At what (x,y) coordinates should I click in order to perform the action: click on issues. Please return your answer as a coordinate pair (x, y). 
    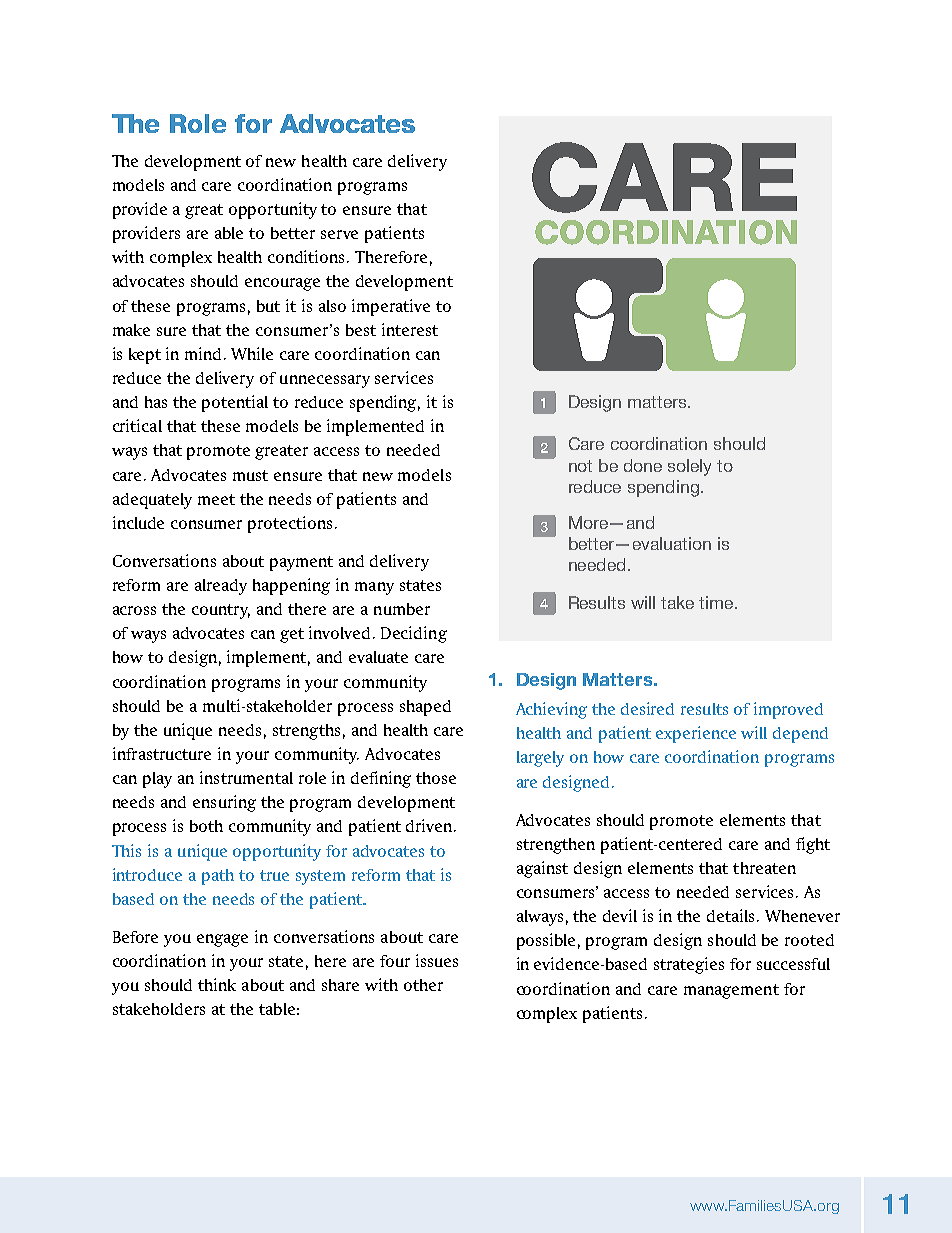
    Looking at the image, I should click on (437, 960).
